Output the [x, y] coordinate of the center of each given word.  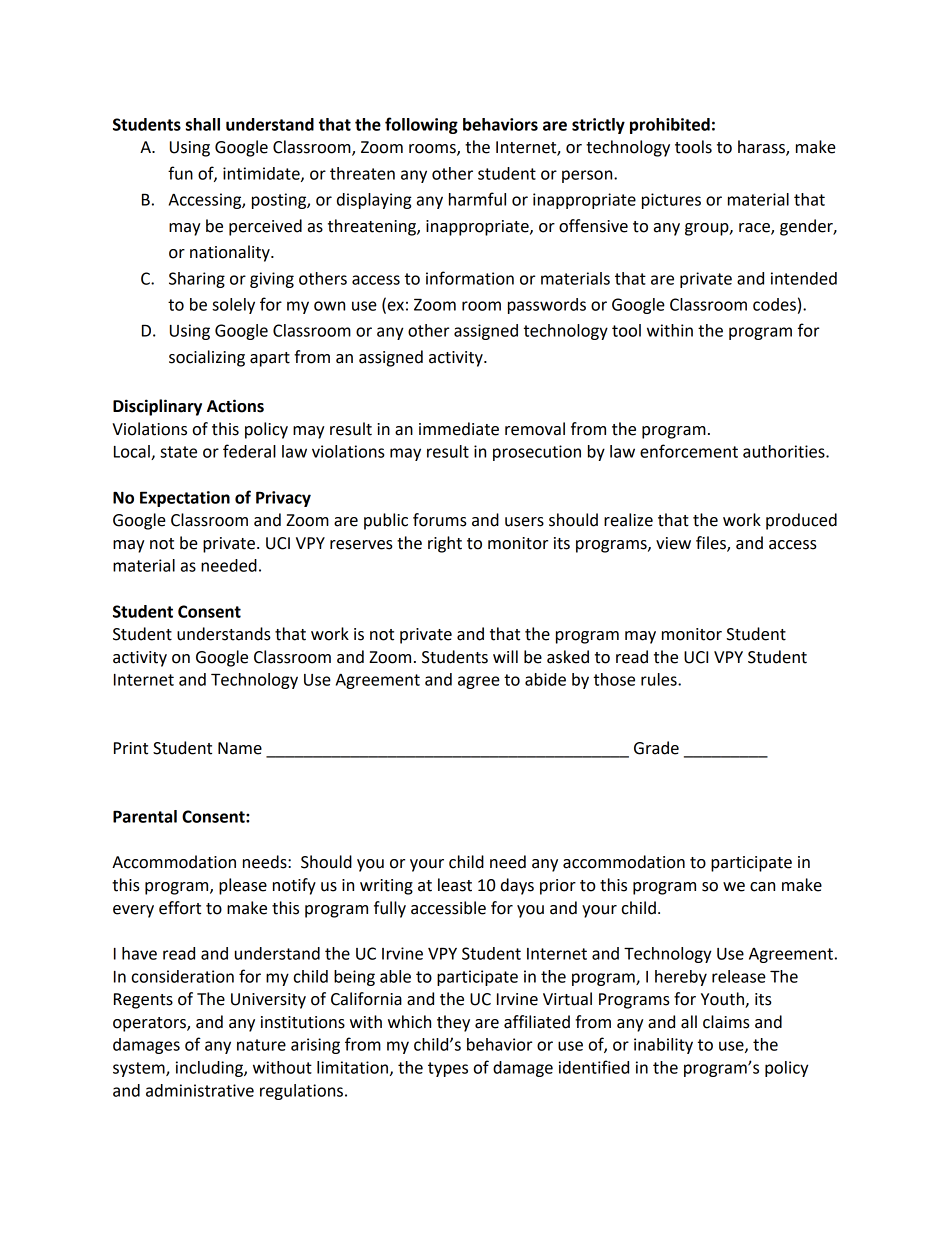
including [210, 1069]
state [178, 452]
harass [762, 148]
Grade [656, 748]
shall [203, 124]
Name [240, 748]
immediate [459, 429]
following [421, 125]
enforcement [689, 451]
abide [545, 679]
